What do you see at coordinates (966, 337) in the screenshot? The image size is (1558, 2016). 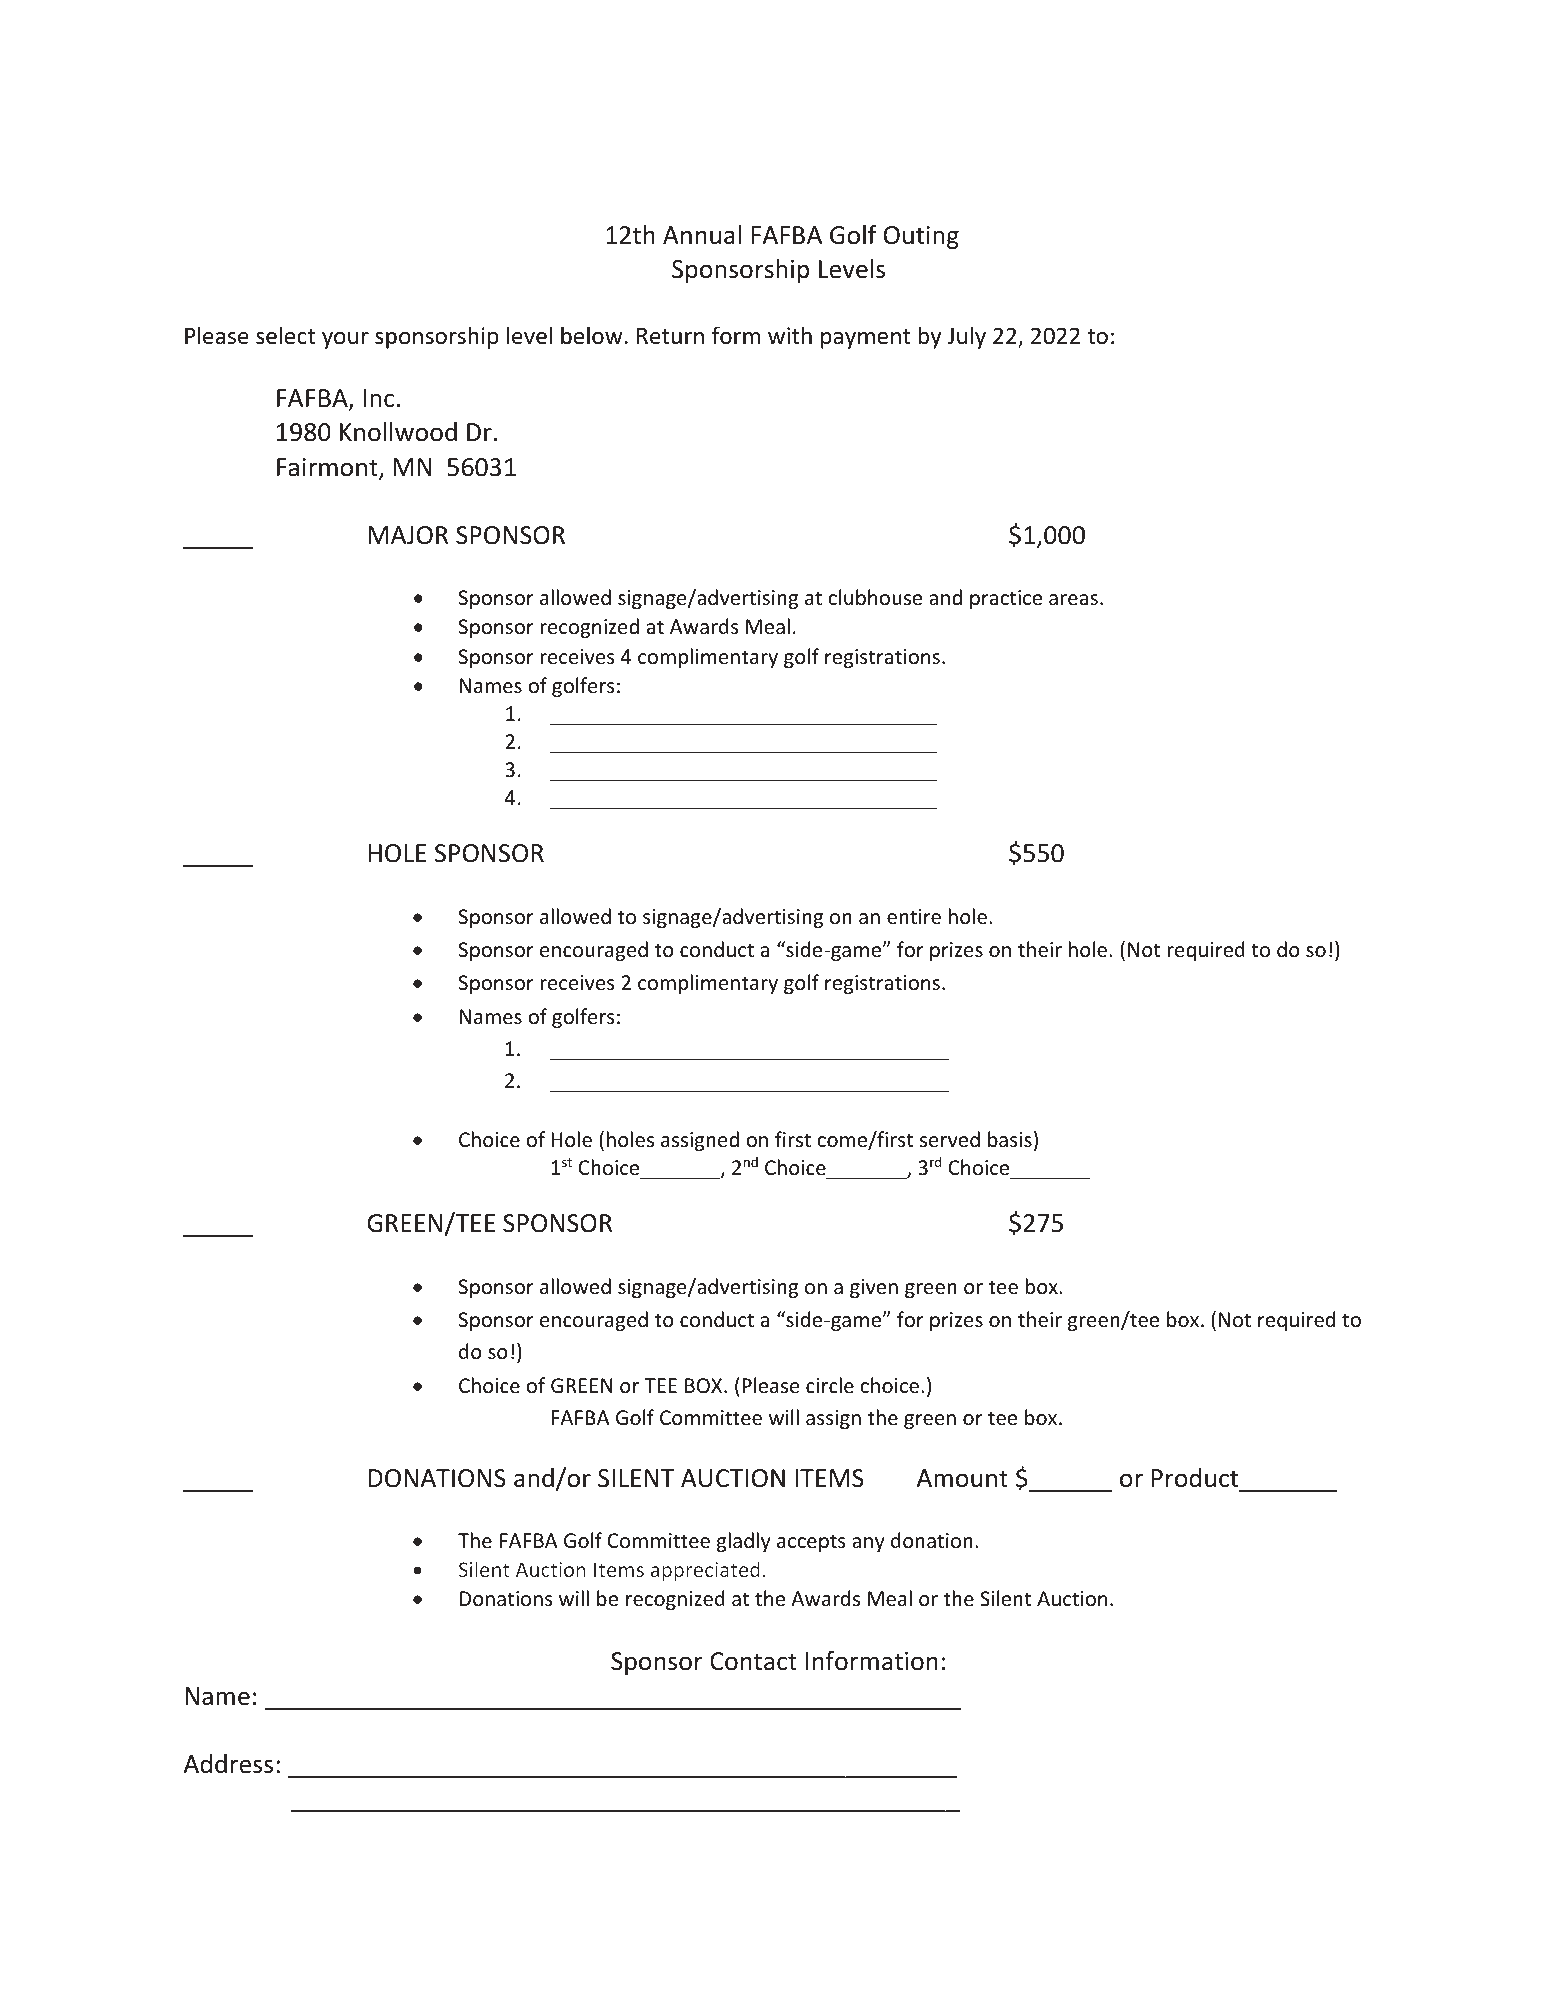 I see `July` at bounding box center [966, 337].
